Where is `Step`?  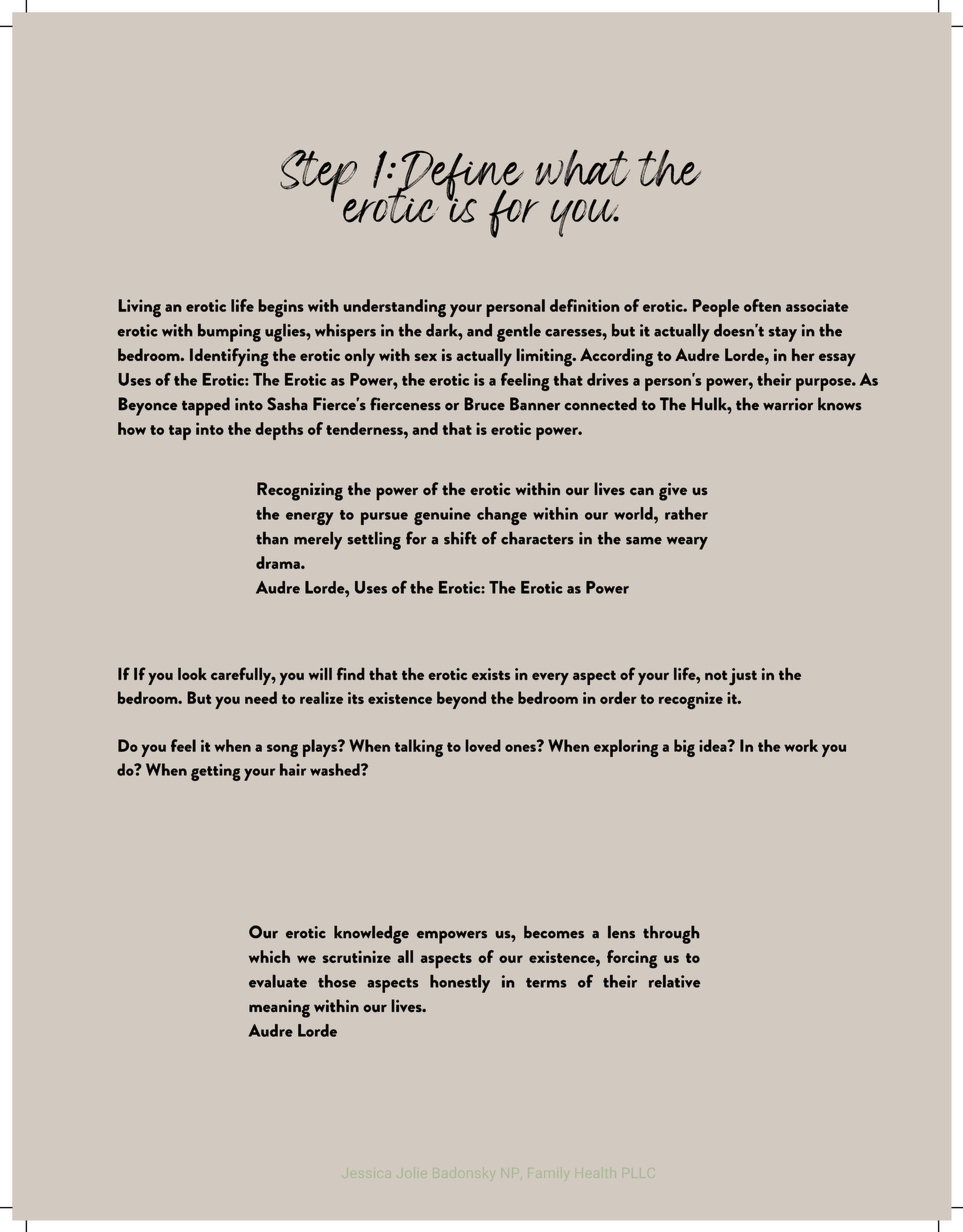 Step is located at coordinates (318, 177).
